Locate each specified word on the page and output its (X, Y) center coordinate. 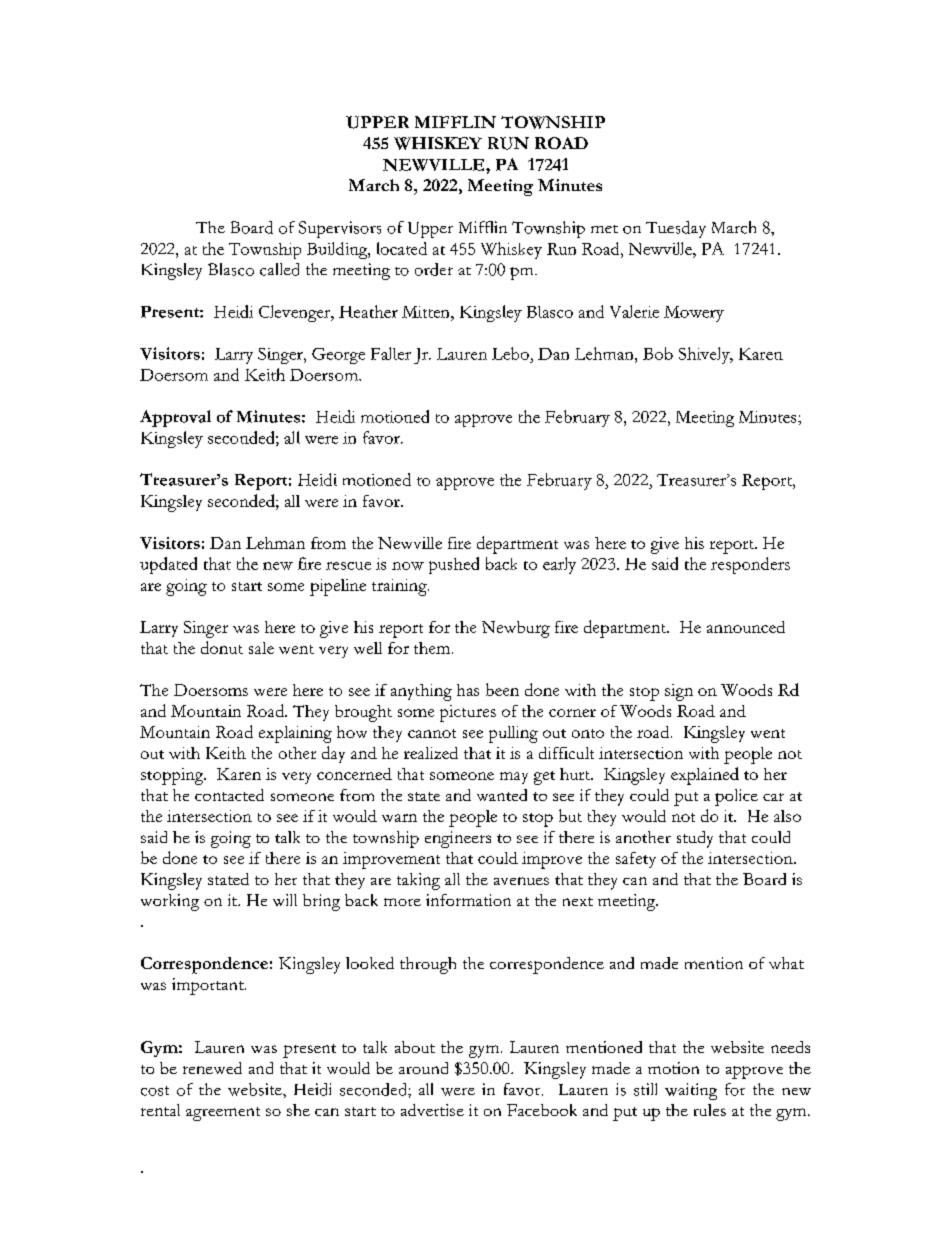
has (468, 690)
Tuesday (676, 229)
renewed (212, 1068)
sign (679, 692)
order (434, 269)
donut (222, 647)
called (279, 269)
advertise (432, 1110)
